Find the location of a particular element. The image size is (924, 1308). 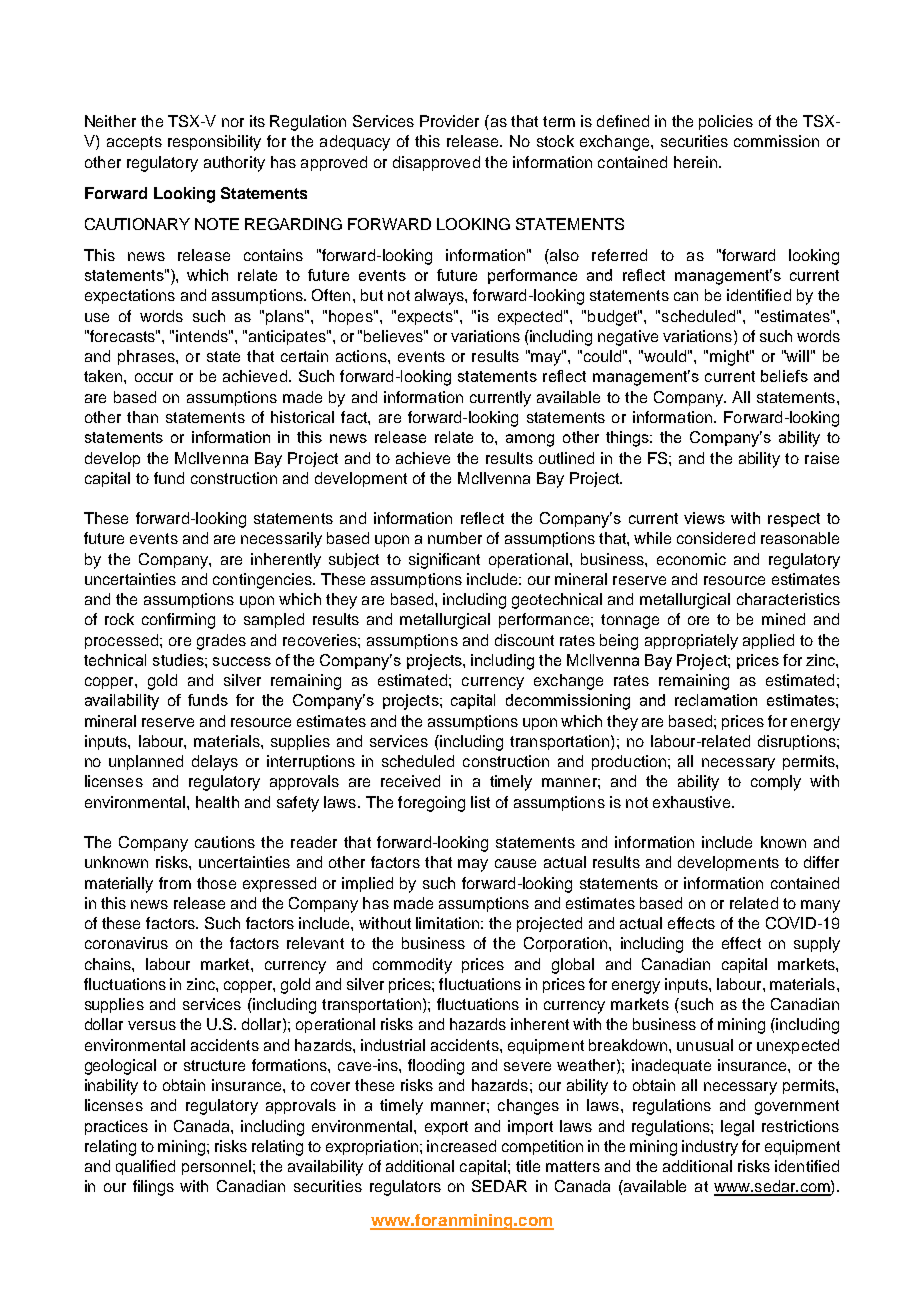

considered is located at coordinates (716, 538).
